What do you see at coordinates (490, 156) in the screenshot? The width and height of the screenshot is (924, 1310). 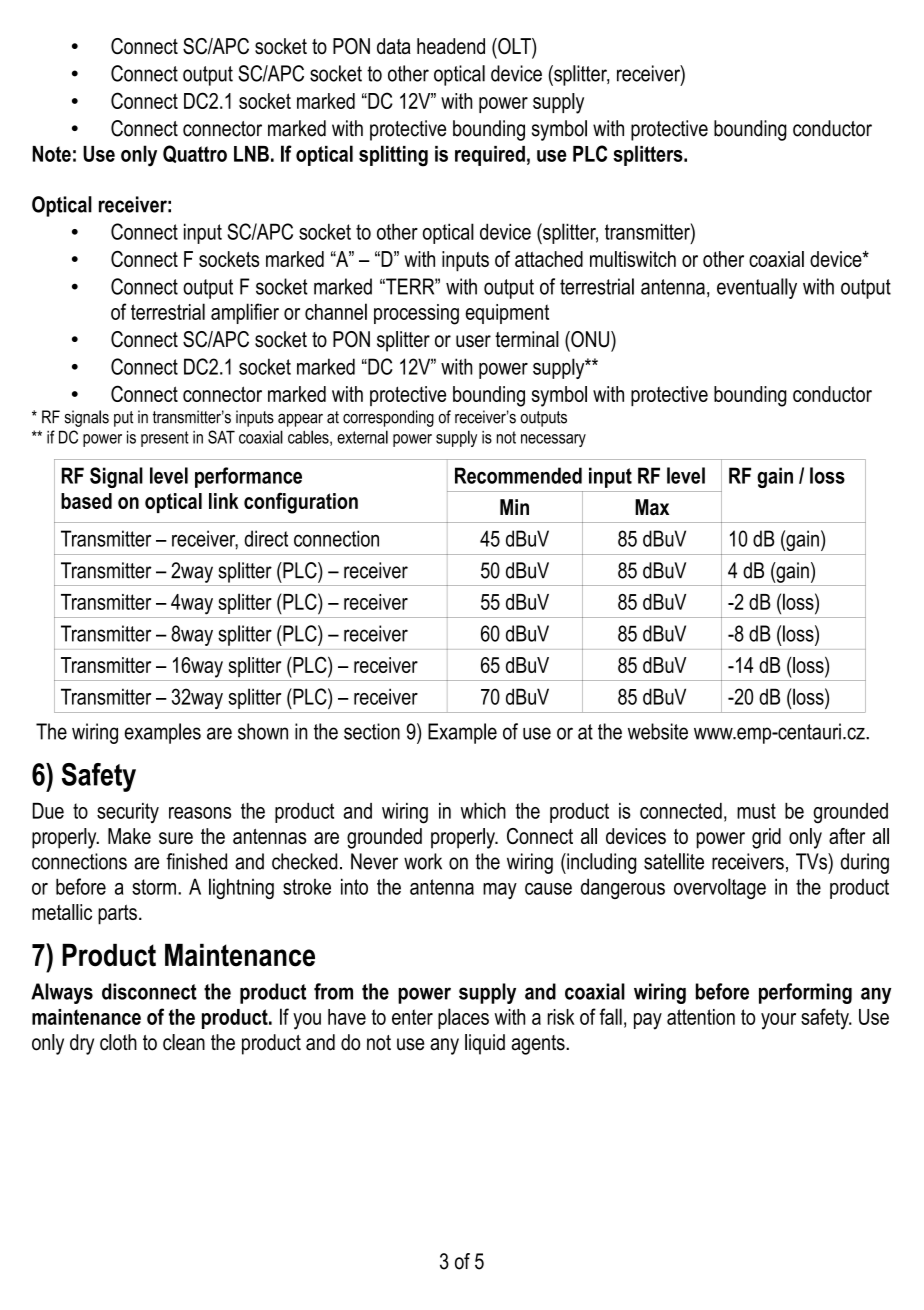 I see `required` at bounding box center [490, 156].
